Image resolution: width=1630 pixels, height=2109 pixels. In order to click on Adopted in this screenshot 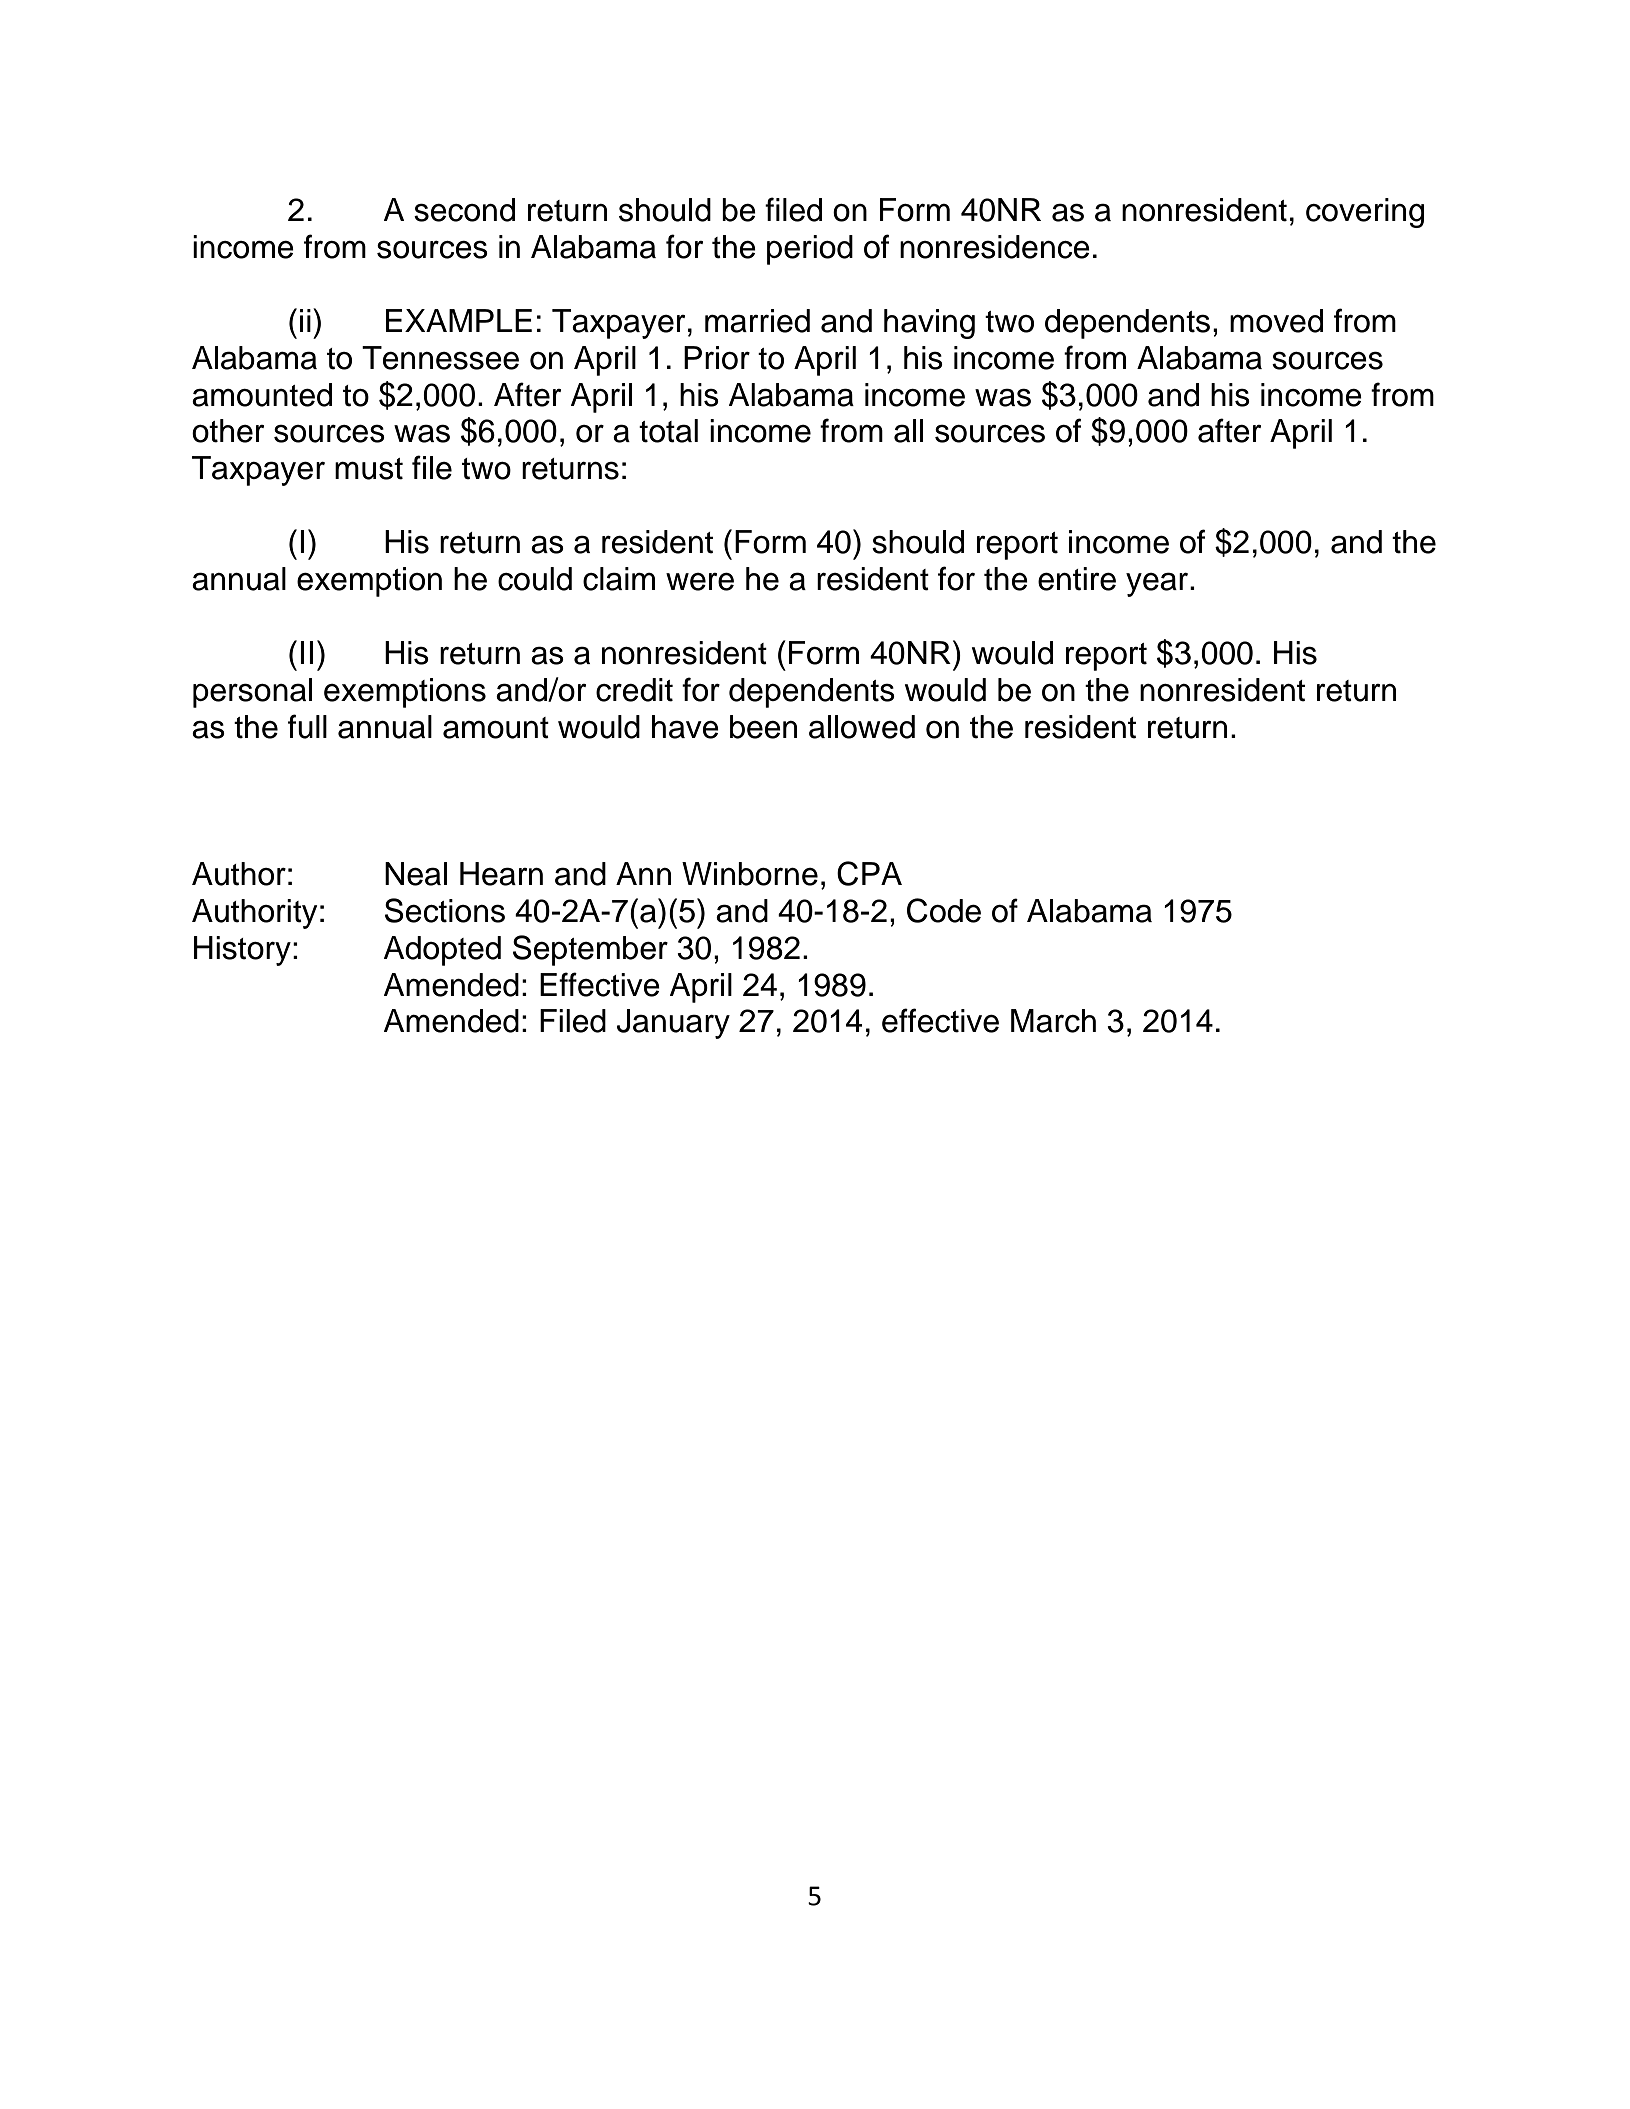, I will do `click(442, 951)`.
